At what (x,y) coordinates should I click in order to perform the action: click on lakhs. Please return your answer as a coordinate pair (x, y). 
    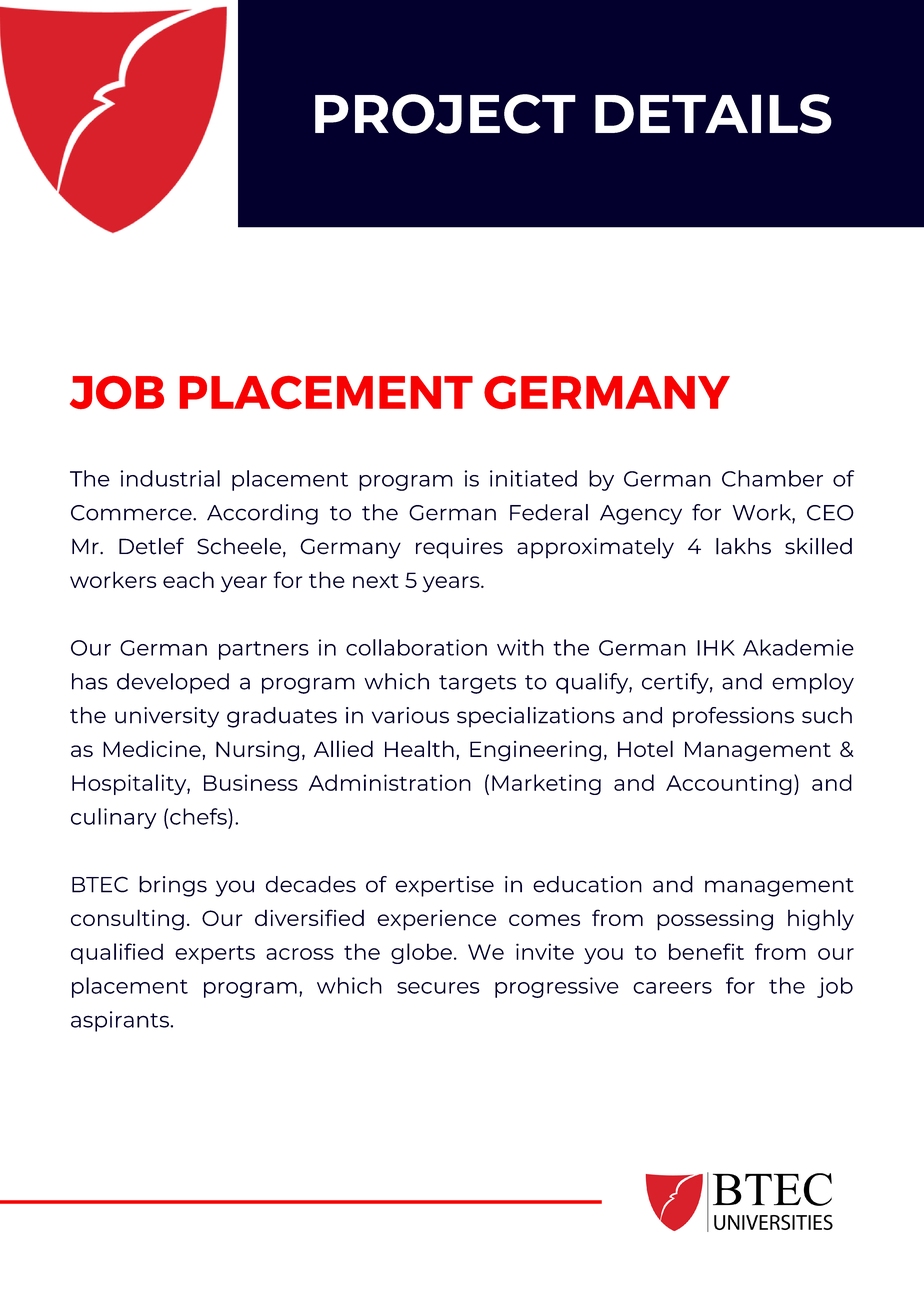
    Looking at the image, I should click on (743, 546).
